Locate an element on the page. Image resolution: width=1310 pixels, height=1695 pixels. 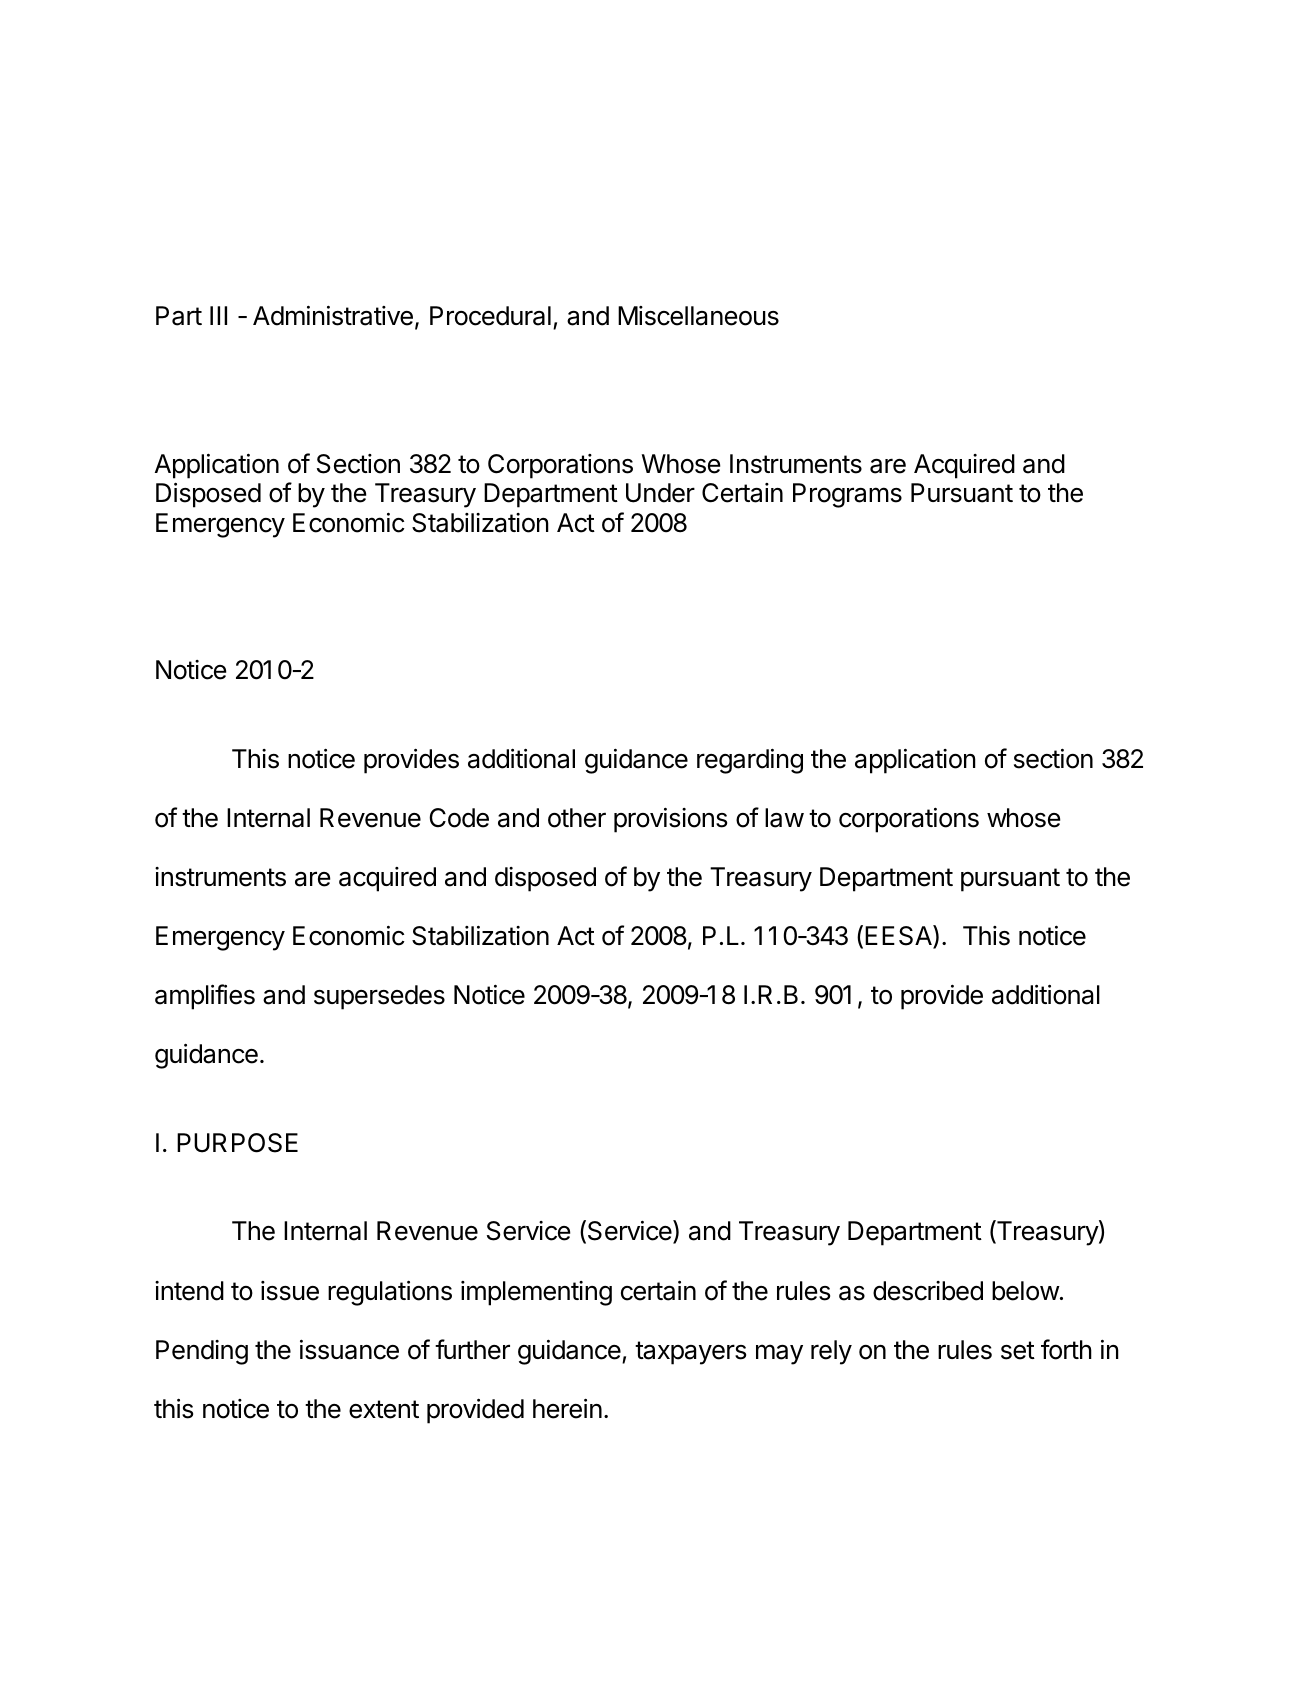
set is located at coordinates (1018, 1350).
